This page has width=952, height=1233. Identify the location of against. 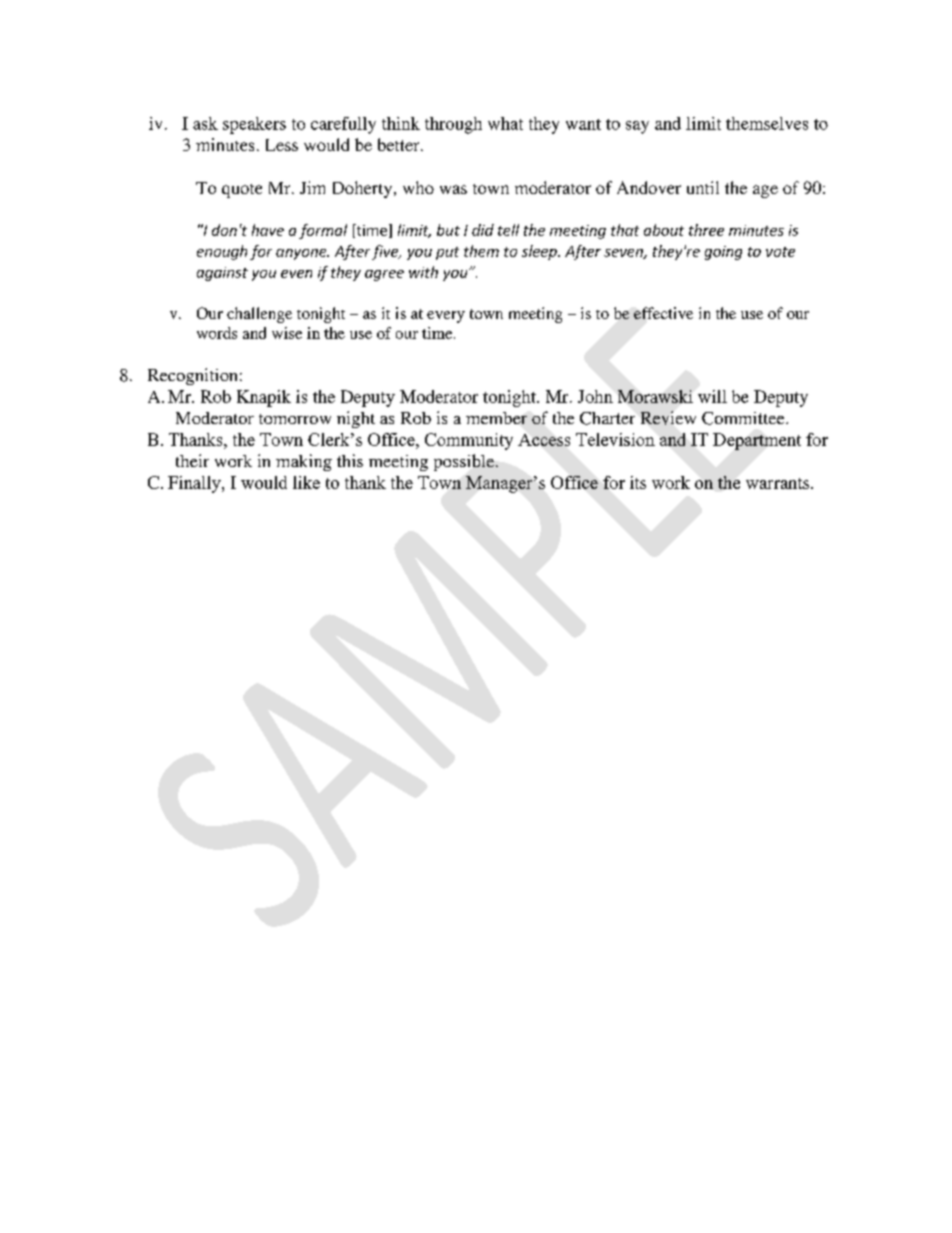
(222, 274).
